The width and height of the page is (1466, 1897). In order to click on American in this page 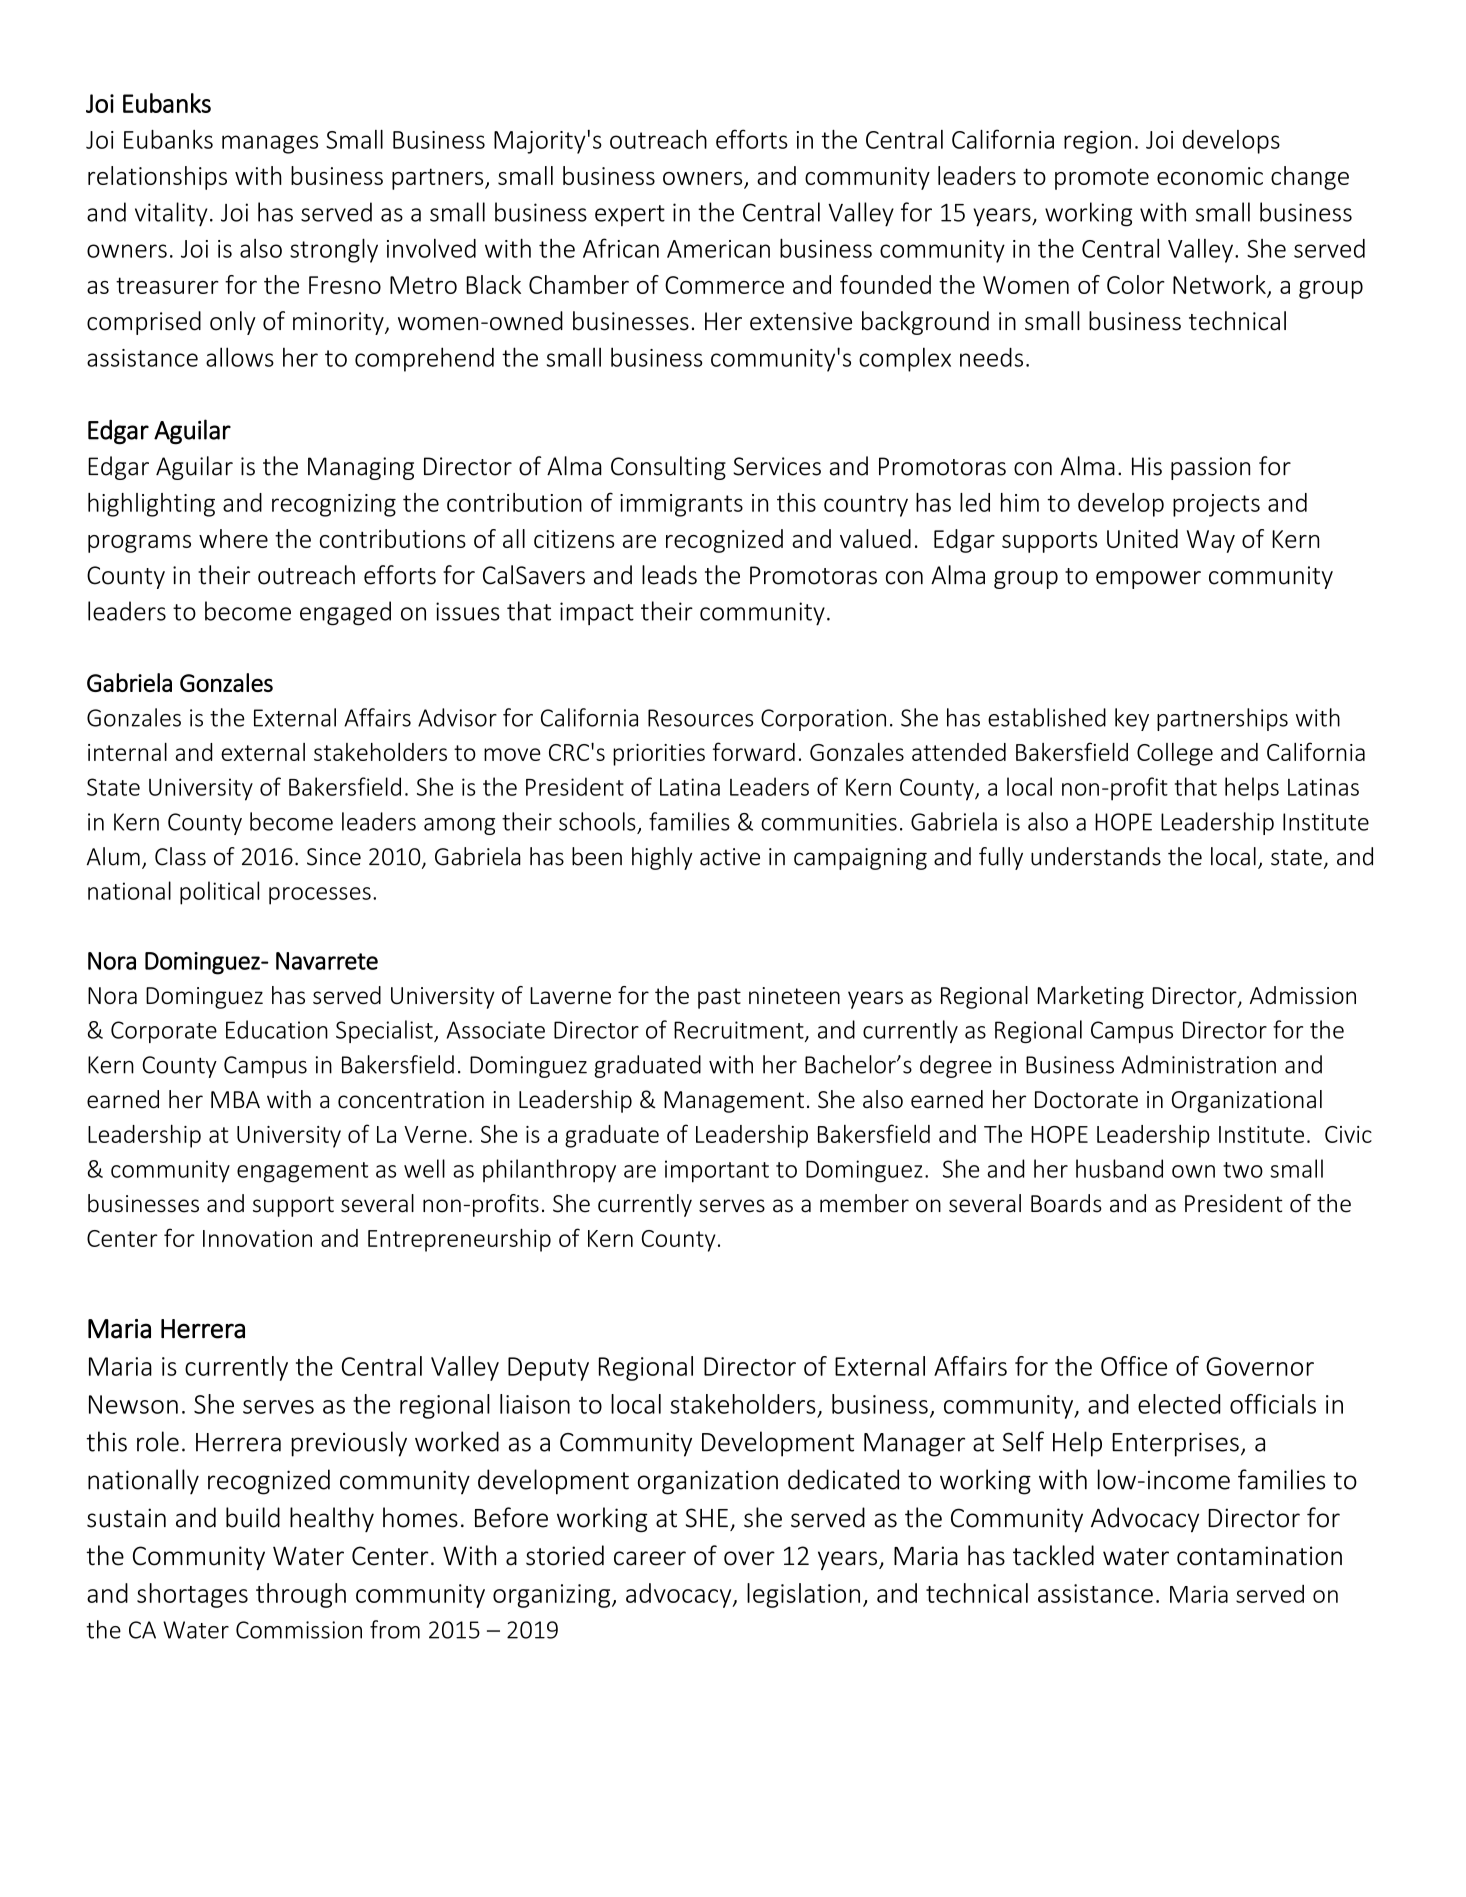, I will do `click(718, 249)`.
